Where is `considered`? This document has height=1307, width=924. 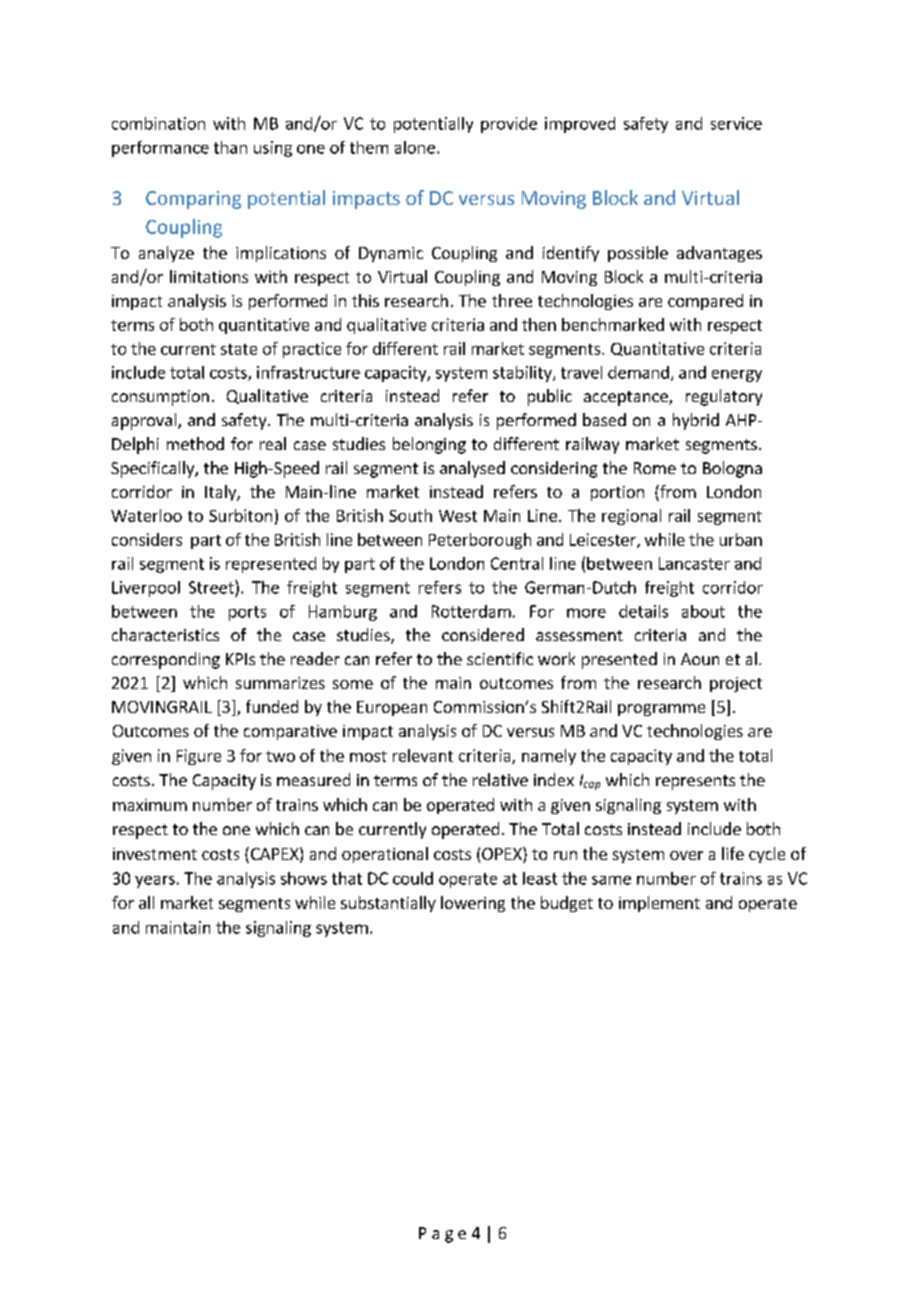 considered is located at coordinates (483, 634).
